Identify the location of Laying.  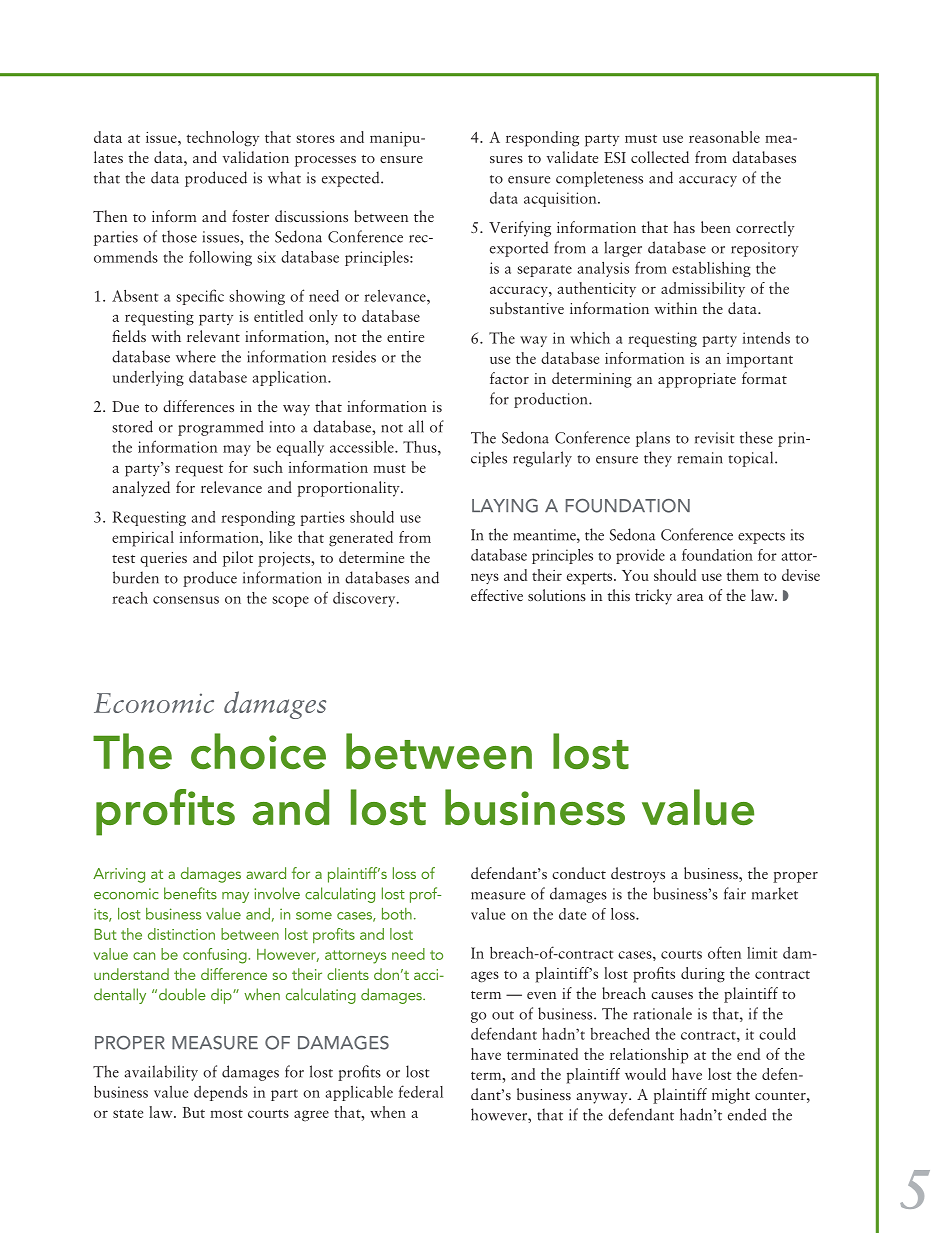
(505, 506).
